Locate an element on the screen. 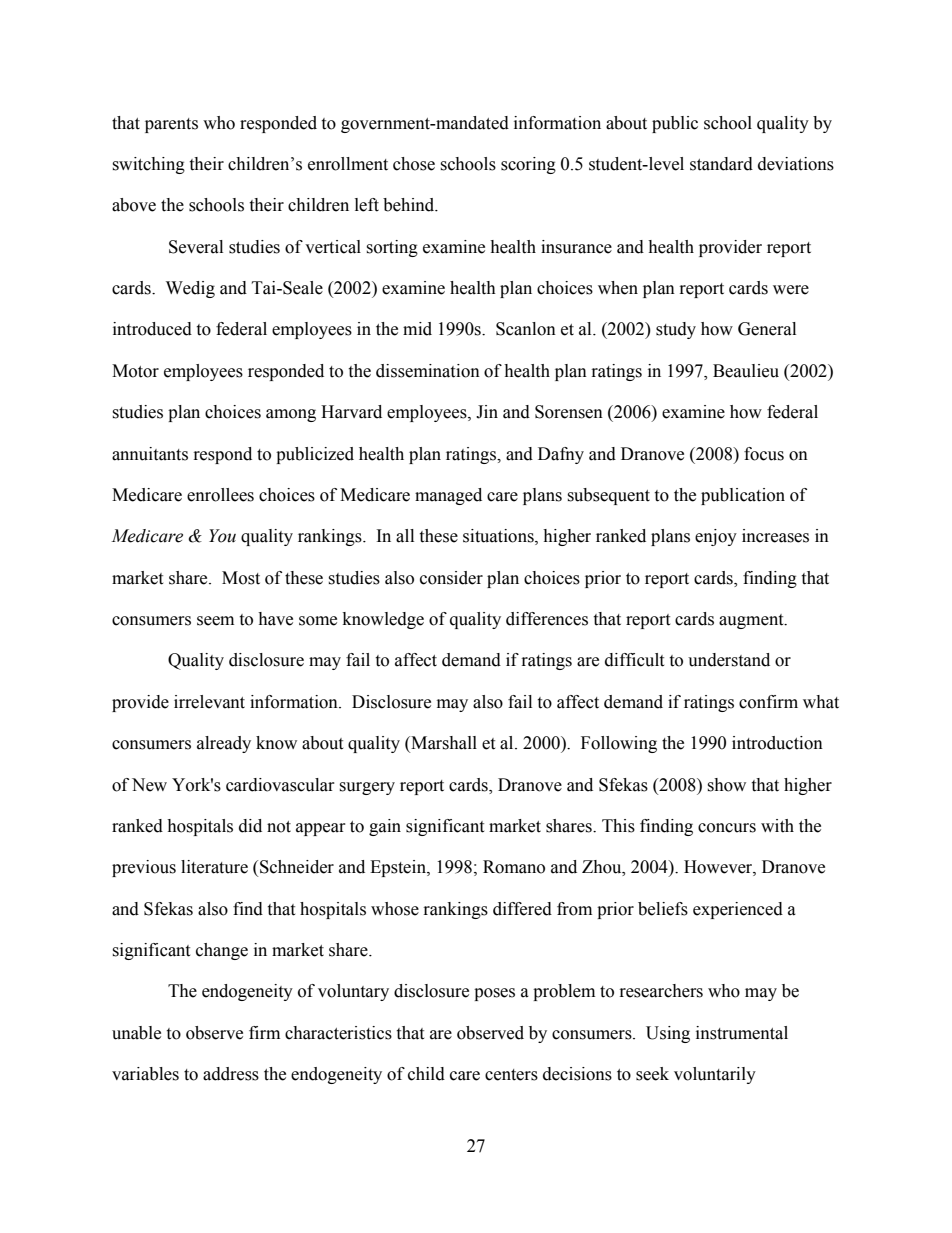  parents is located at coordinates (171, 125).
